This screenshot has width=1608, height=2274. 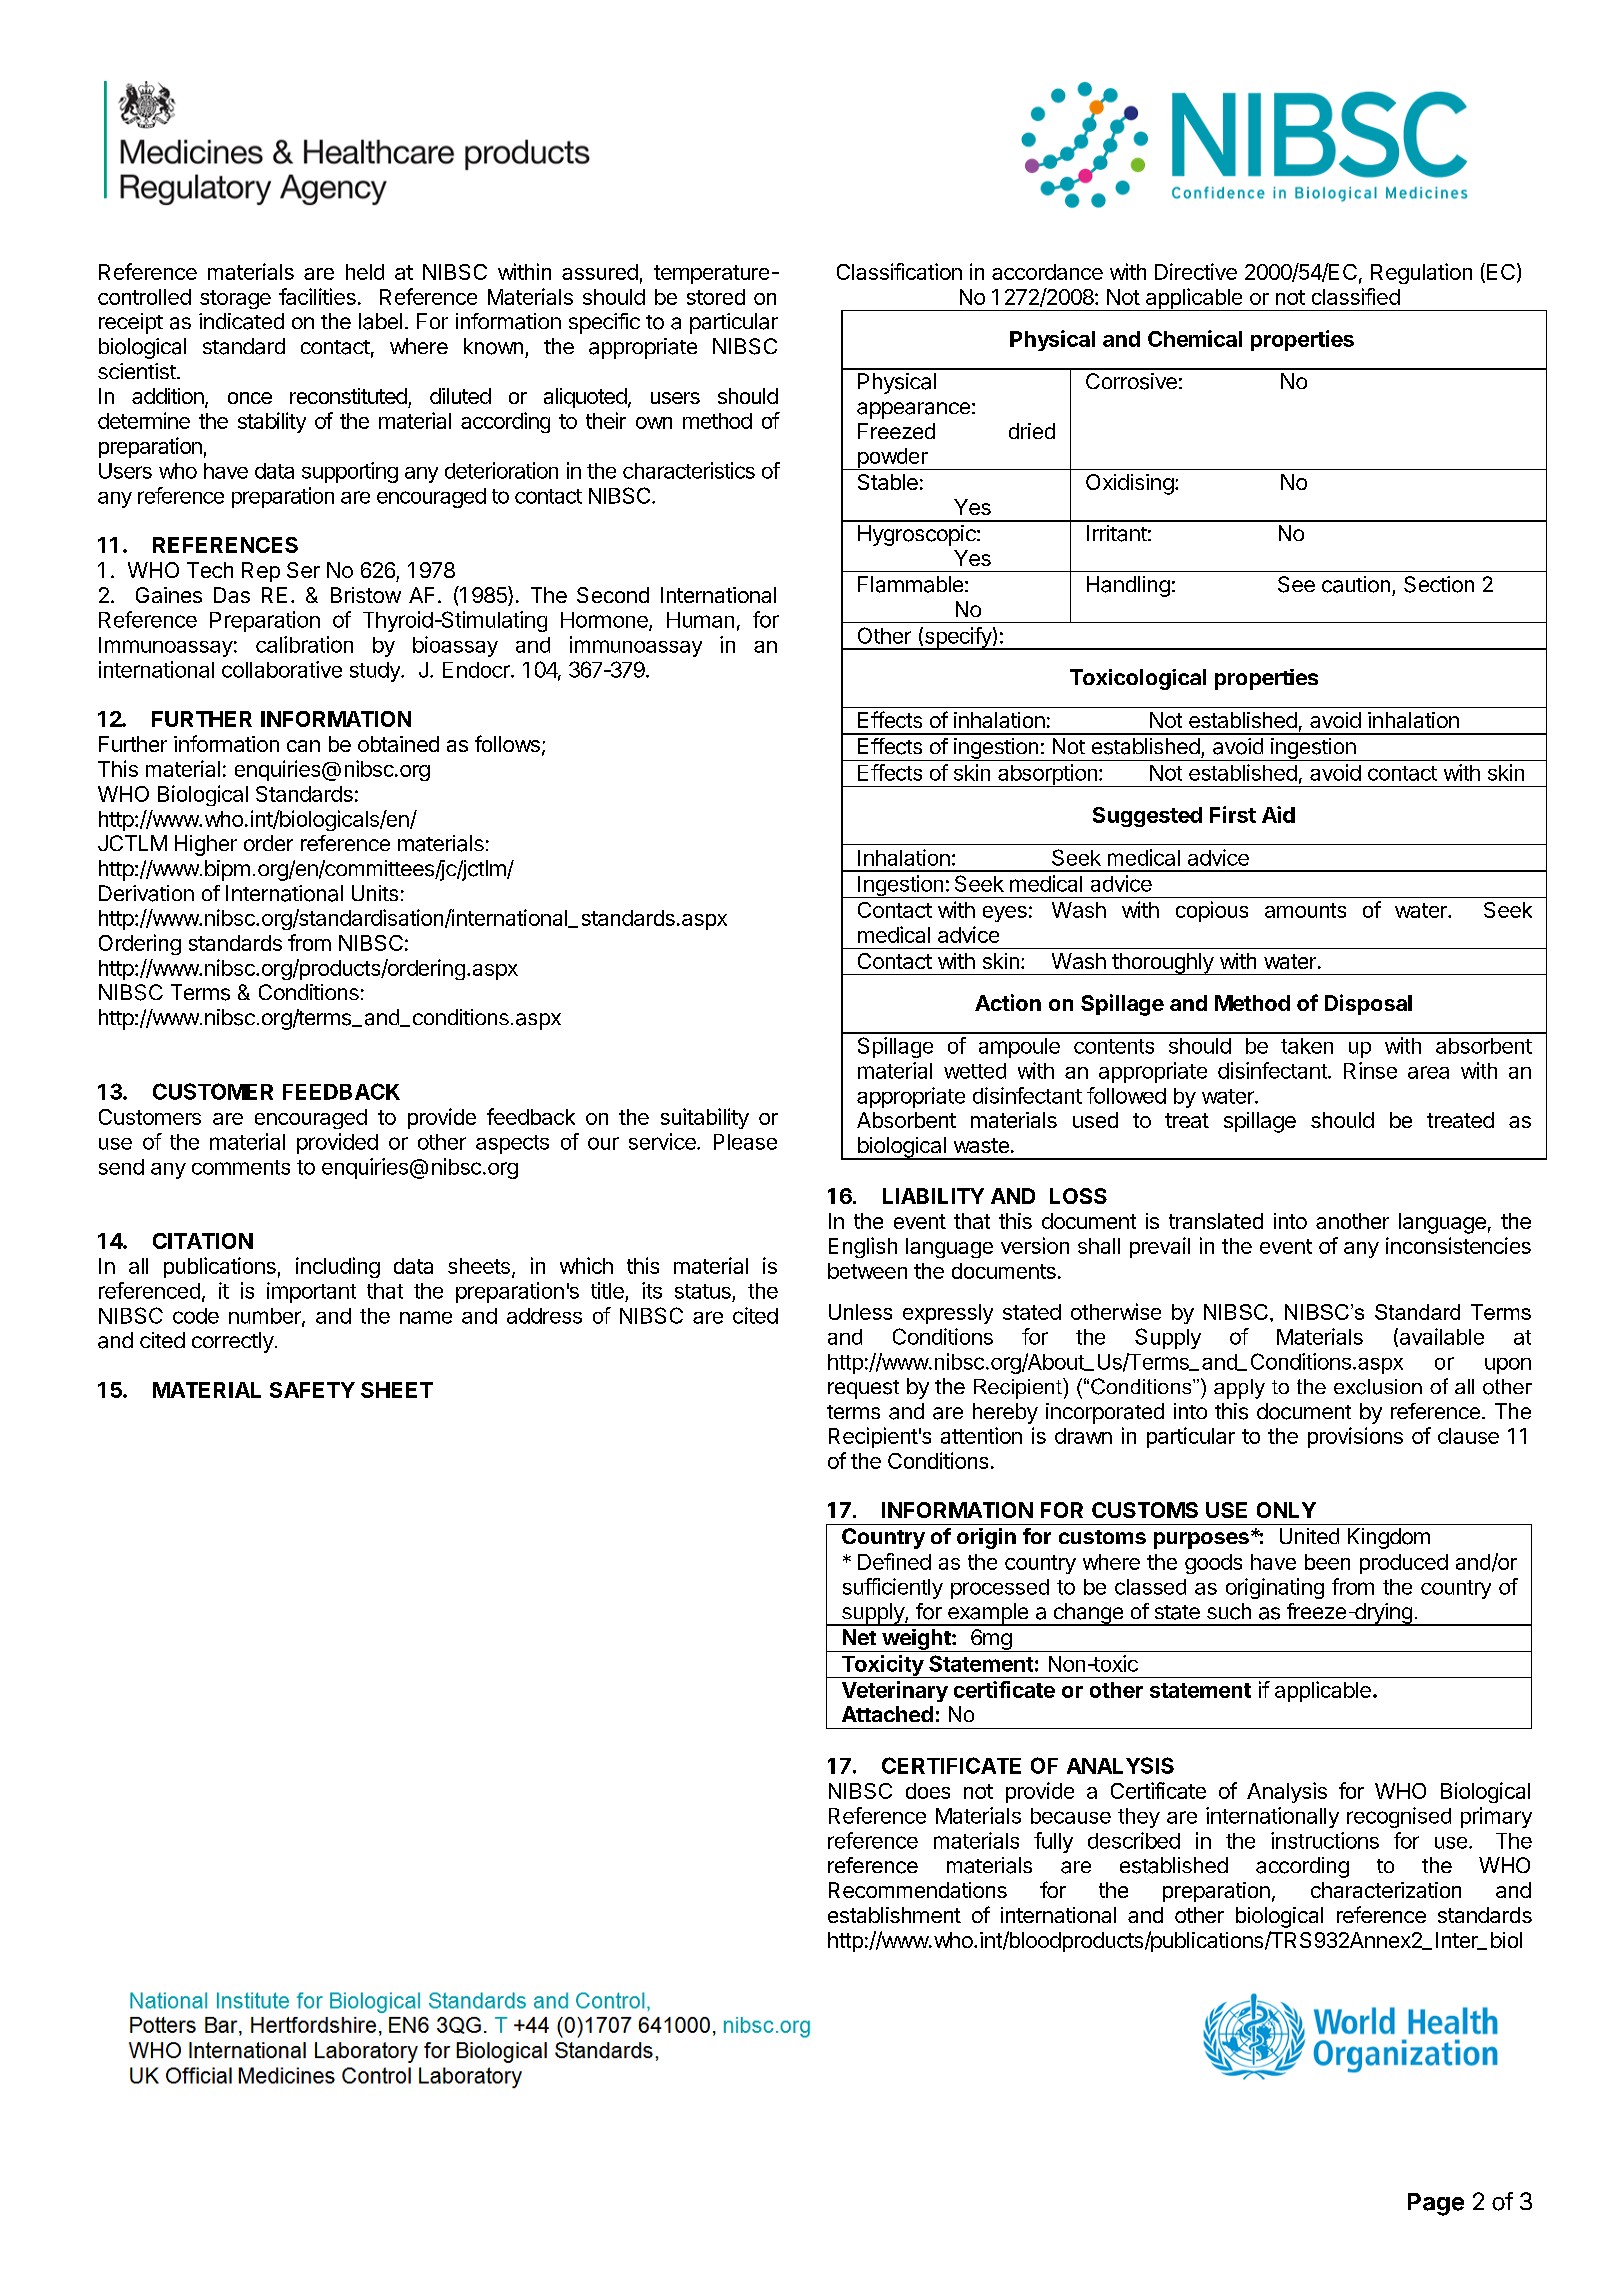 What do you see at coordinates (1458, 1245) in the screenshot?
I see `inconsistencies` at bounding box center [1458, 1245].
